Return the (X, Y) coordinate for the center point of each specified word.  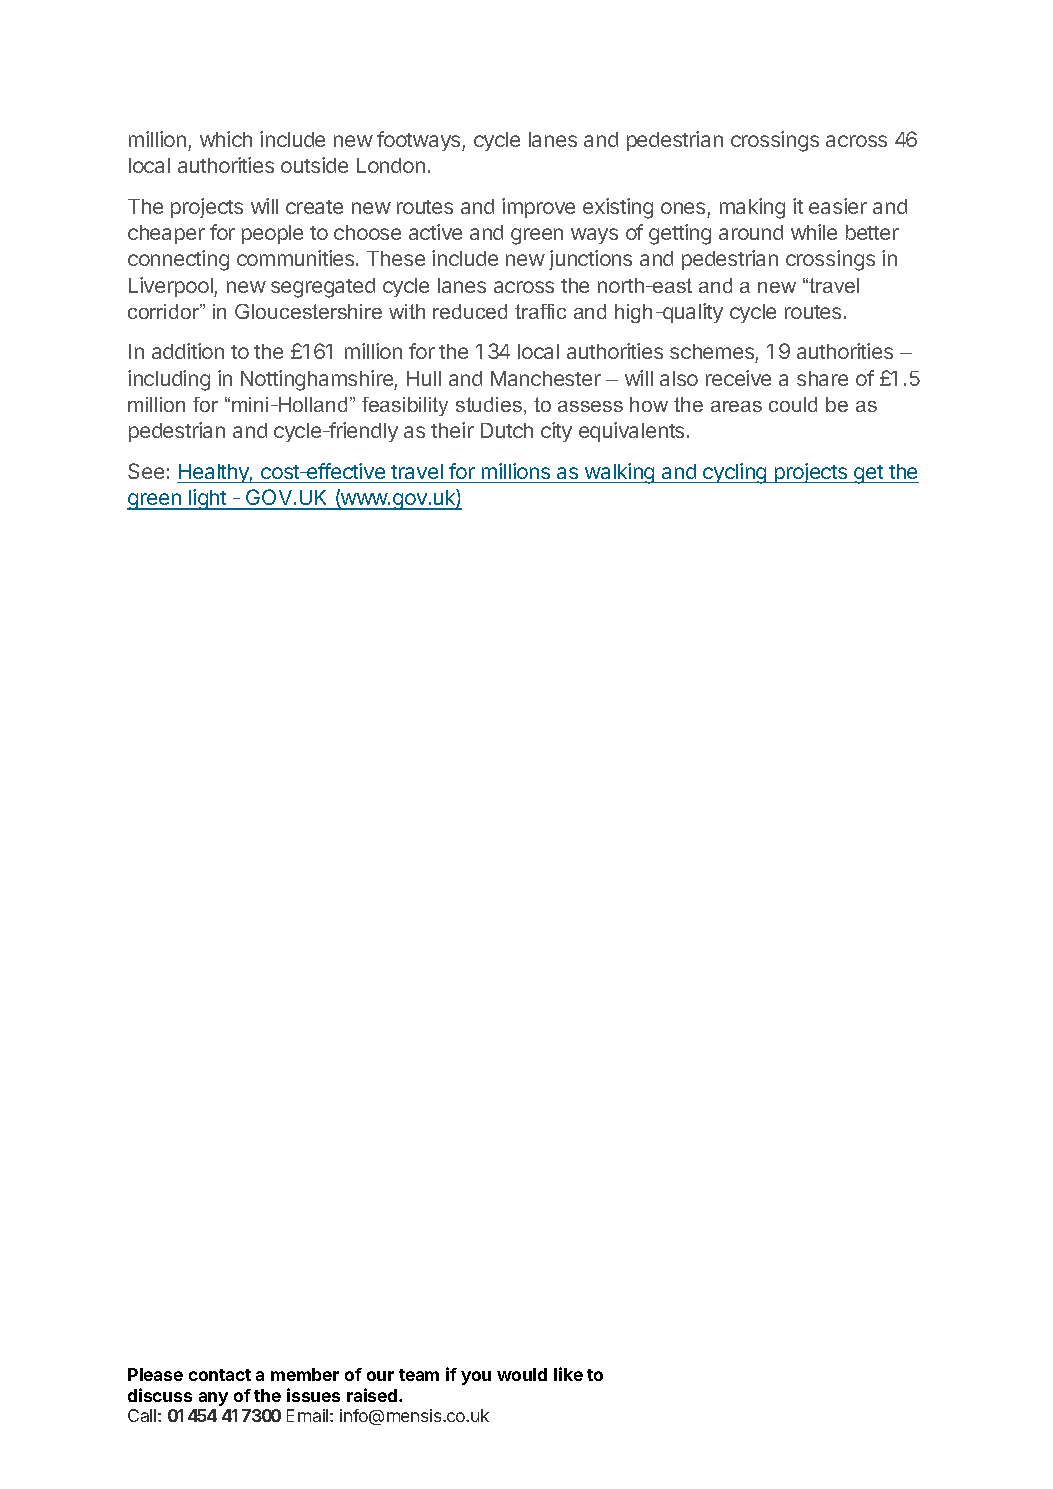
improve (538, 208)
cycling (735, 473)
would (522, 1374)
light (208, 499)
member (305, 1374)
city (556, 432)
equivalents (631, 432)
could (793, 404)
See (146, 471)
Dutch (507, 430)
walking (620, 473)
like (568, 1374)
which (226, 139)
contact (220, 1375)
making (752, 208)
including (169, 380)
